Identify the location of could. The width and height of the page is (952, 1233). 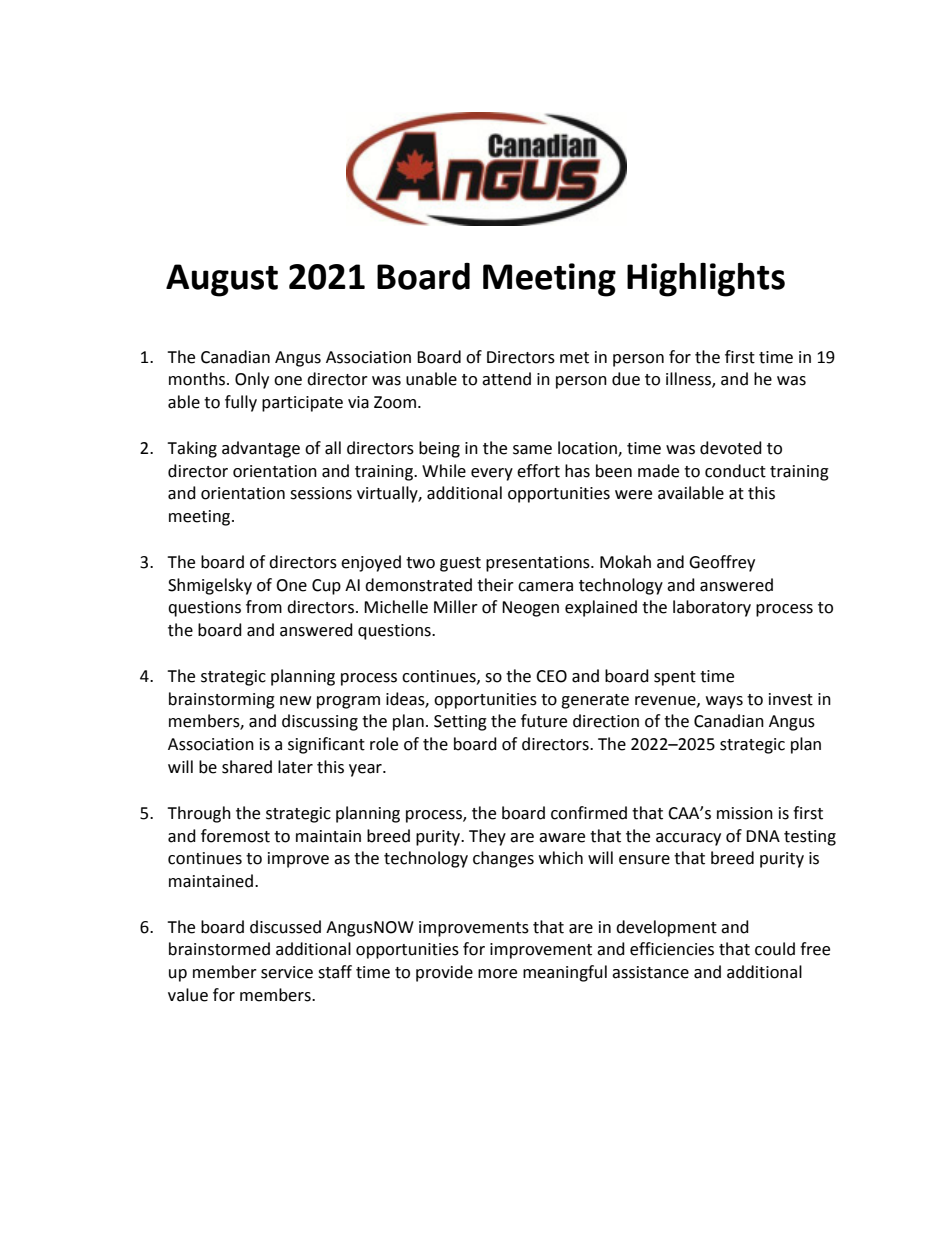
(775, 949).
